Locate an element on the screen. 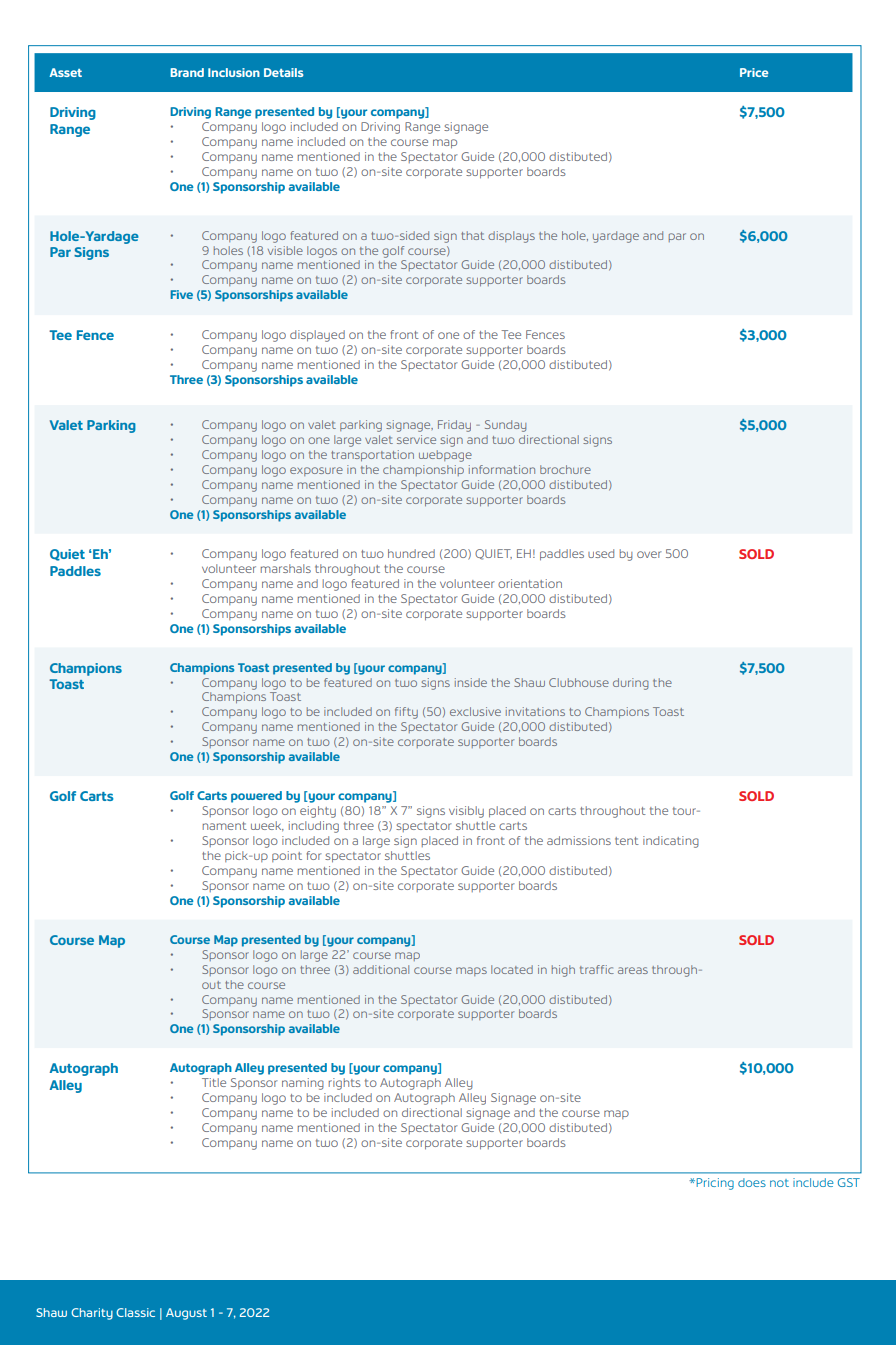  Classic is located at coordinates (135, 1312).
